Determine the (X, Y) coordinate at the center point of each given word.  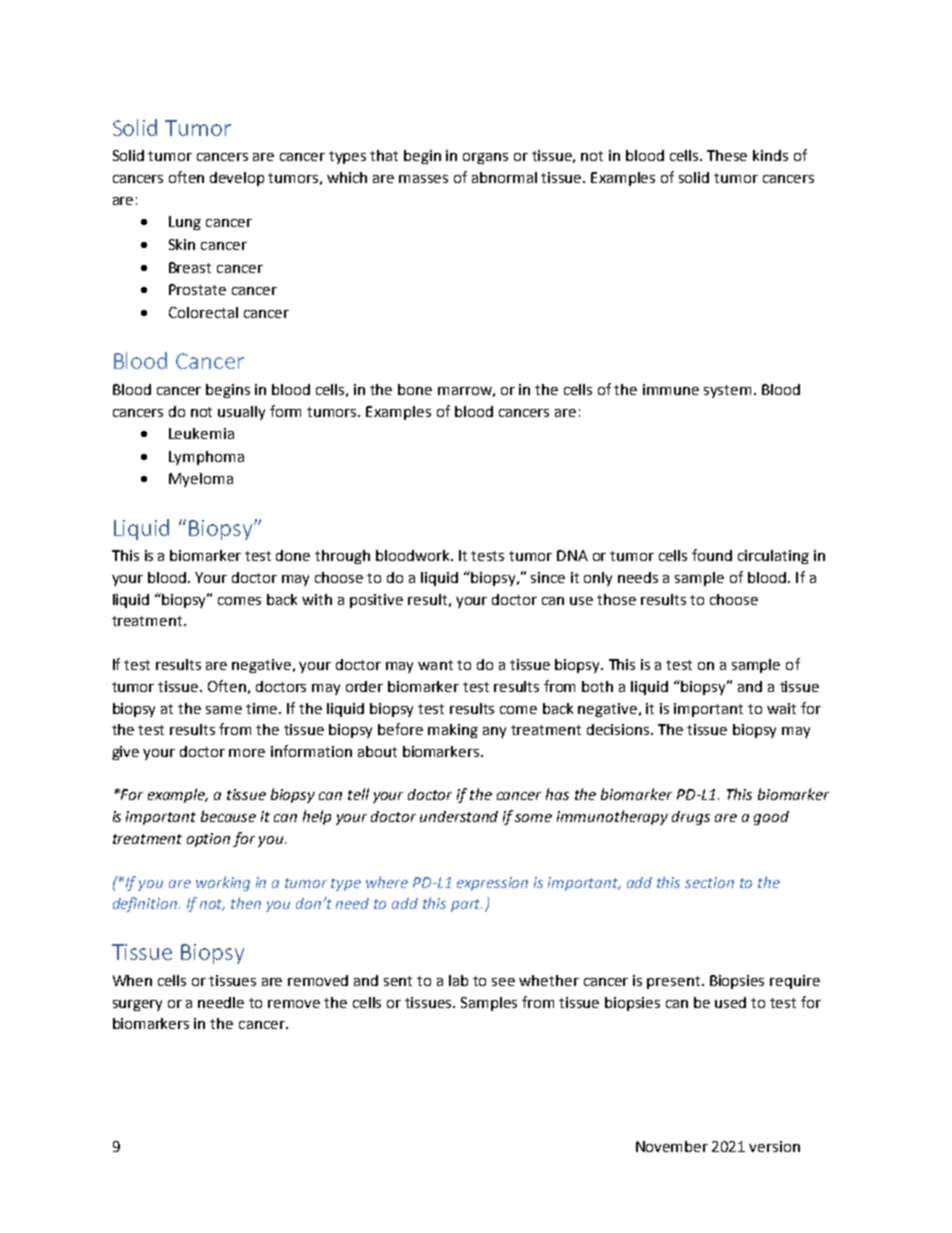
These (727, 155)
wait (781, 708)
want (435, 665)
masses (423, 179)
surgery (137, 1005)
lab (458, 980)
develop (237, 179)
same (224, 710)
